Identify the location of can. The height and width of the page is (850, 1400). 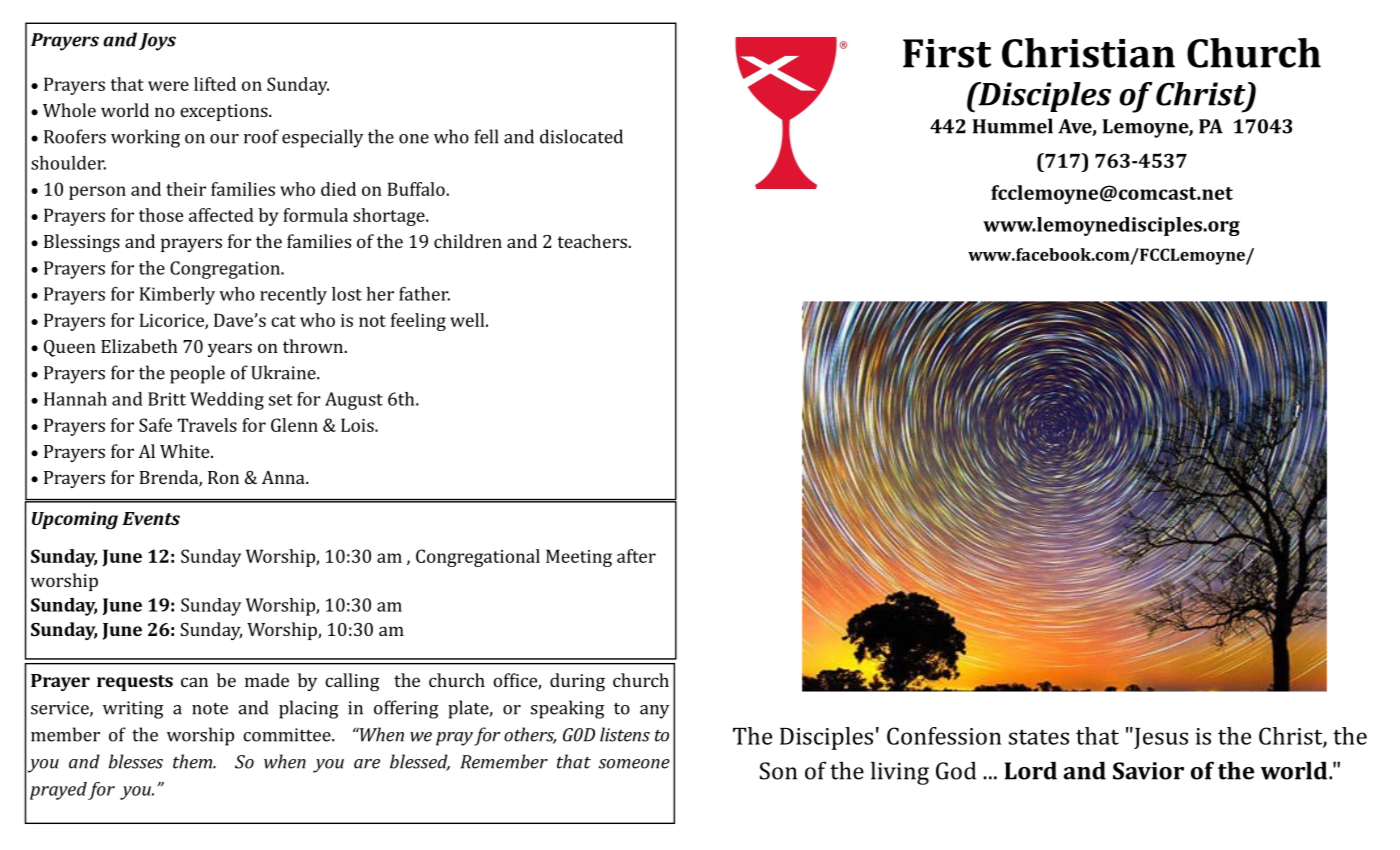
(194, 682).
